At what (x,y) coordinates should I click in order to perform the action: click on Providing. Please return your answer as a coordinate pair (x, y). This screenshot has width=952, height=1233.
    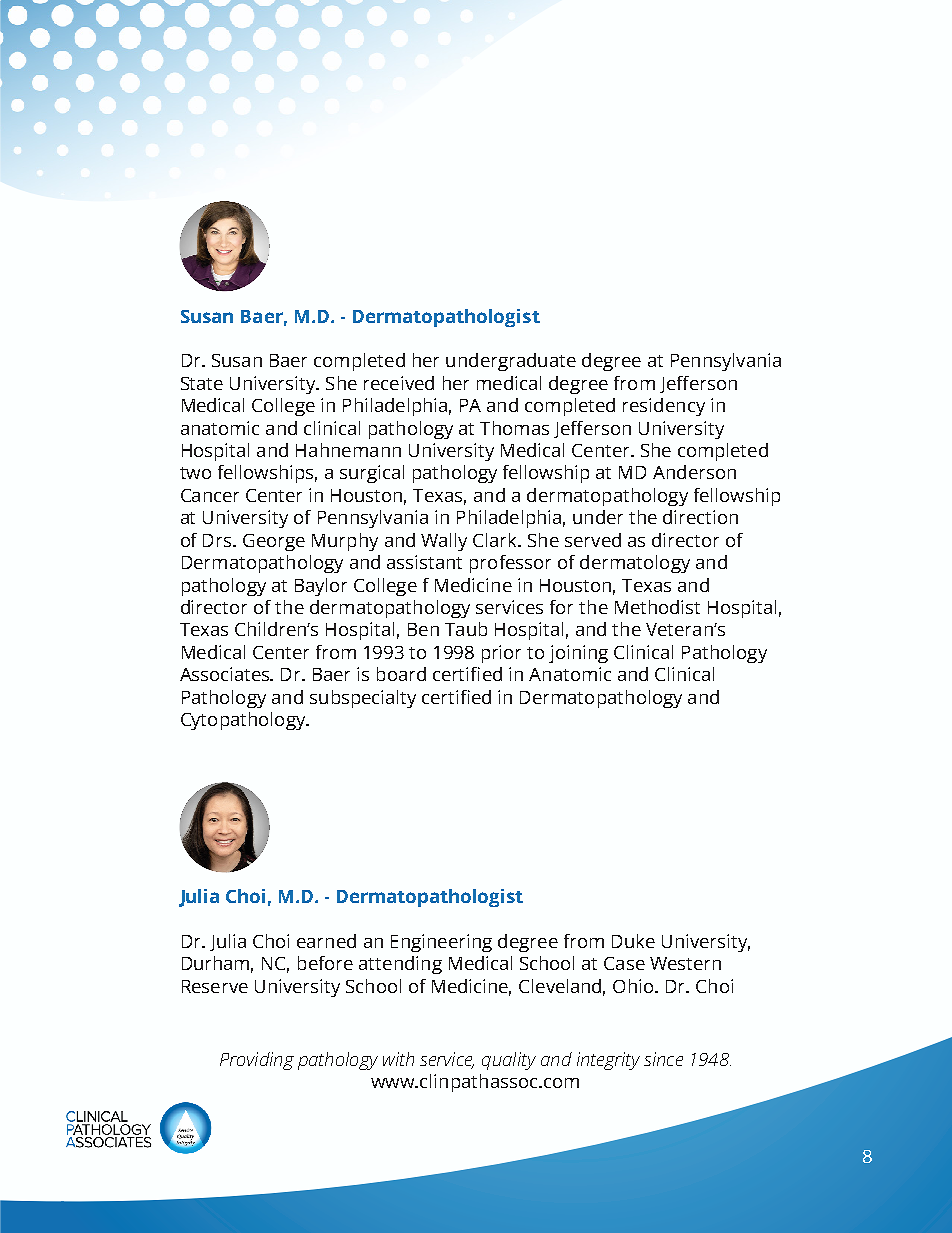
    Looking at the image, I should click on (257, 1061).
